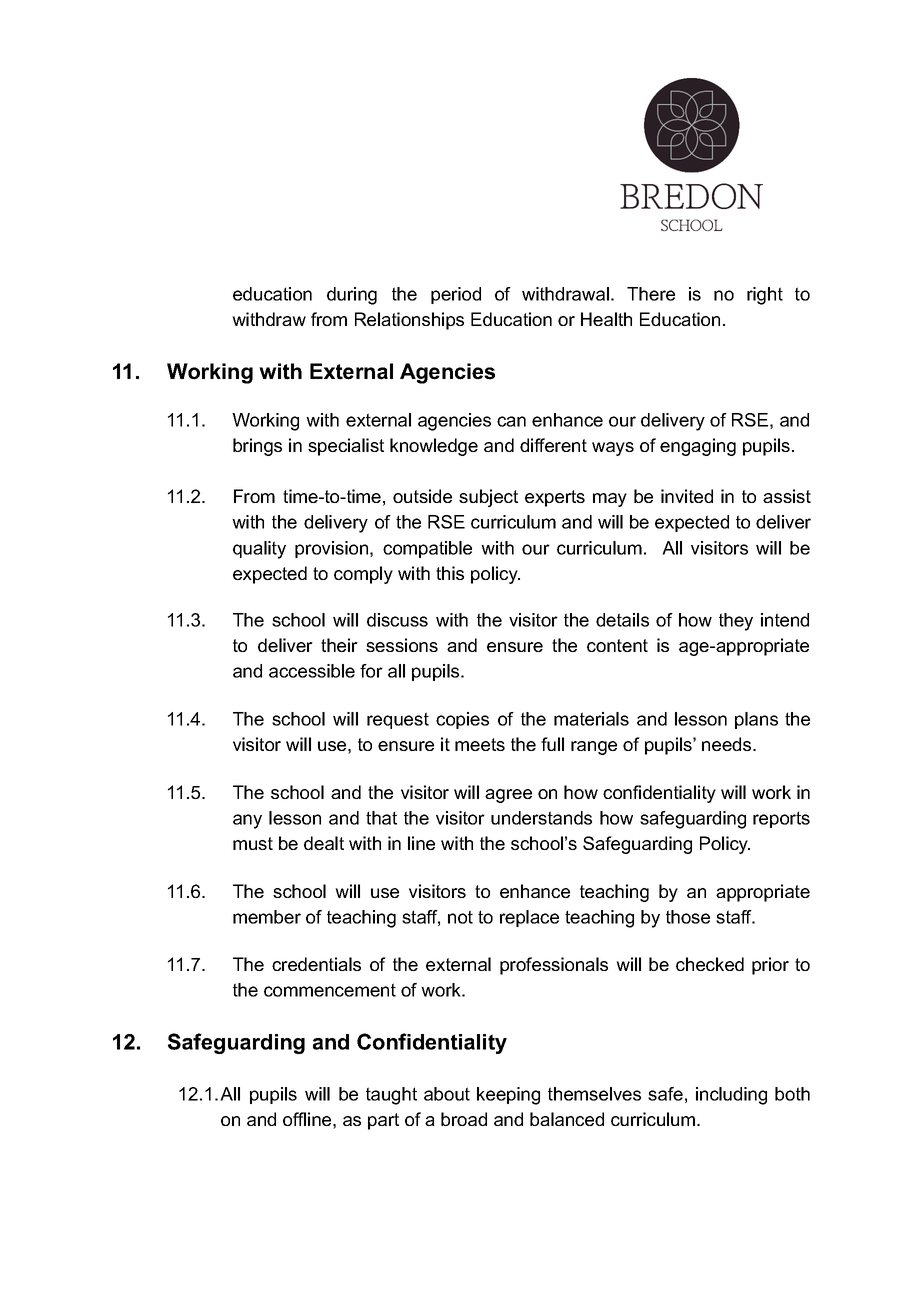 The width and height of the screenshot is (924, 1307). I want to click on quality, so click(259, 550).
